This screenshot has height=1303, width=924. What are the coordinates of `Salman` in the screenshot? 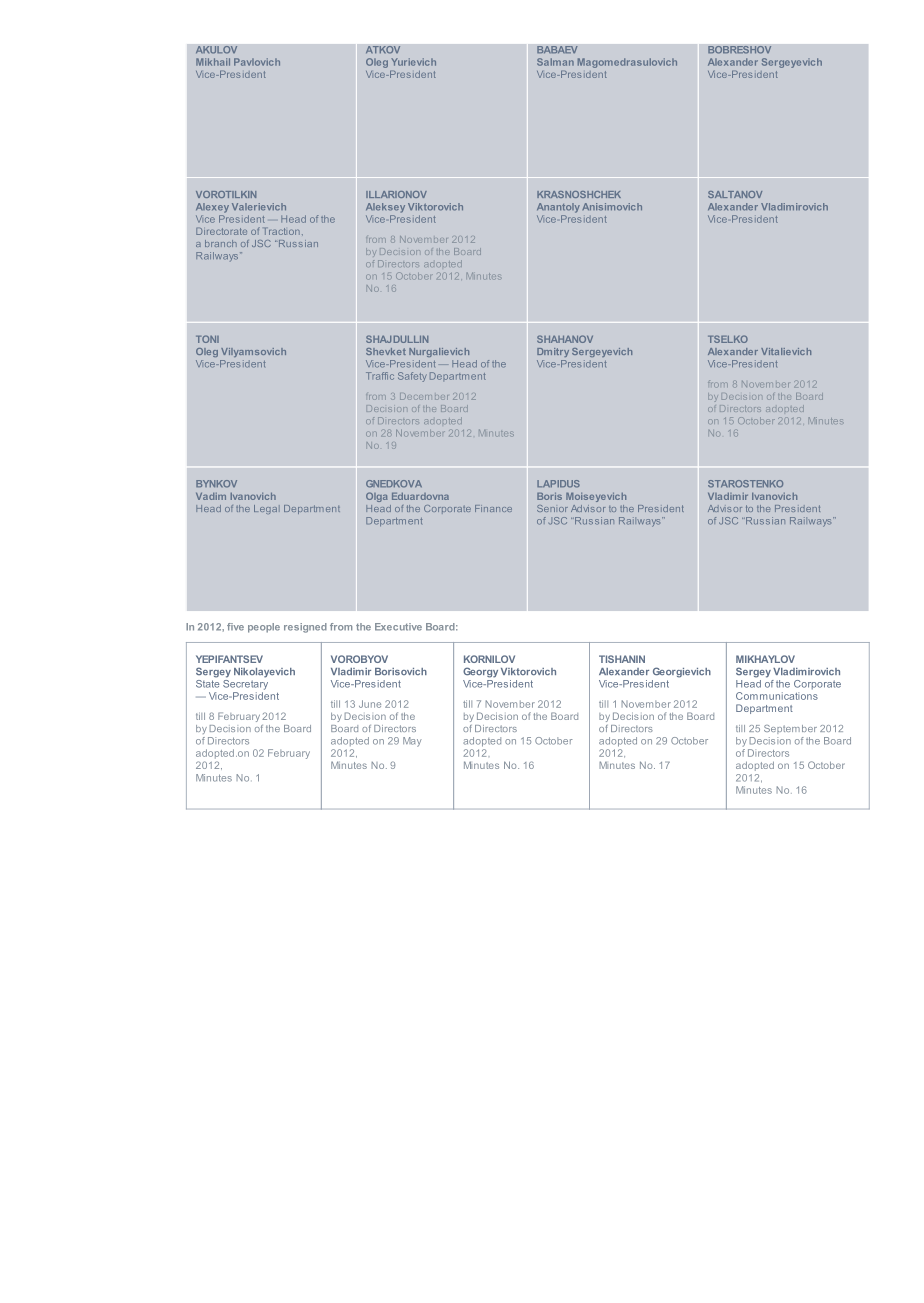 It's located at (555, 62).
